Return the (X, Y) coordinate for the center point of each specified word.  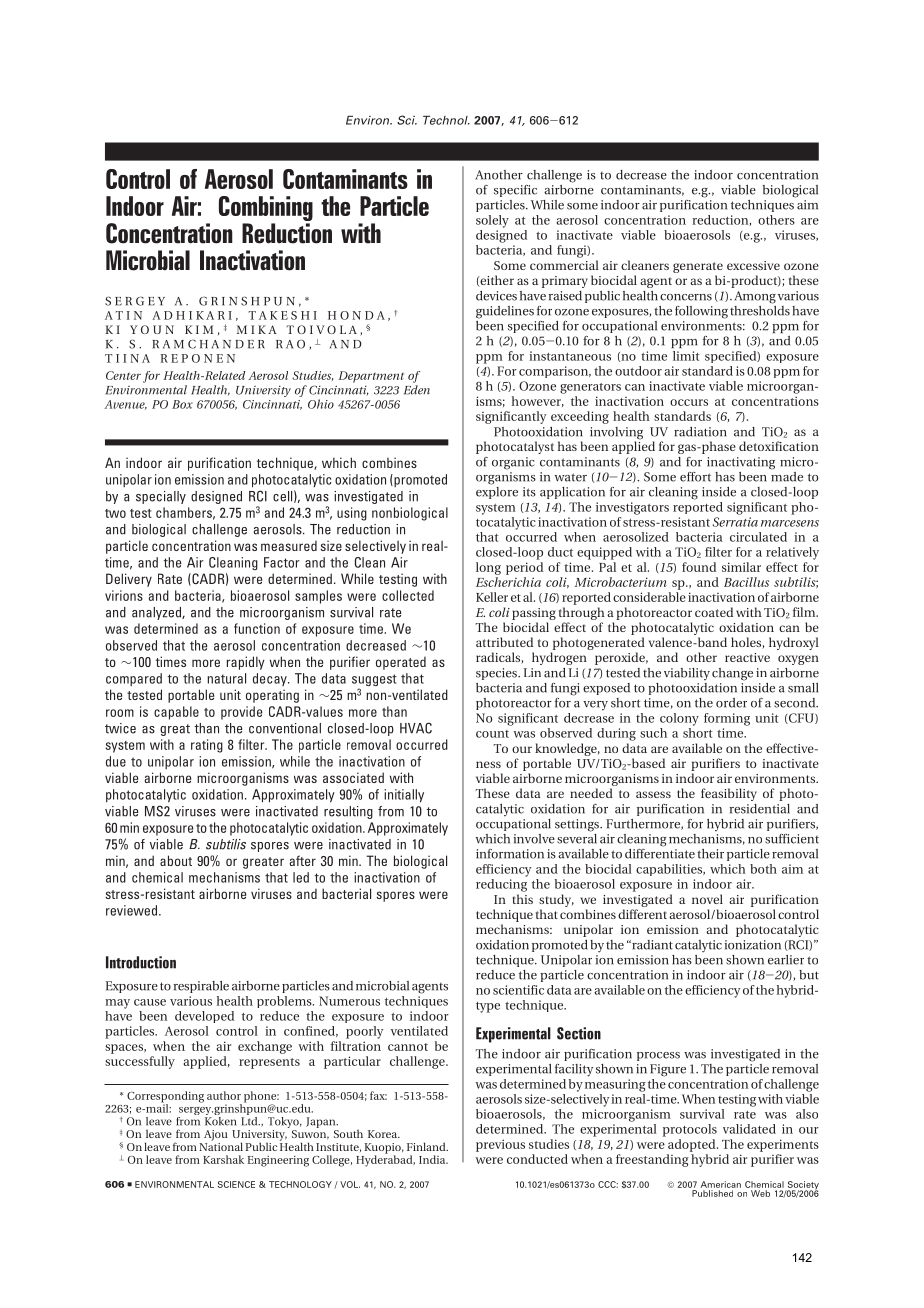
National (221, 1145)
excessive (753, 265)
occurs (689, 402)
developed (204, 1017)
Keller (492, 597)
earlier (786, 960)
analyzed (157, 613)
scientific (518, 990)
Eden (417, 390)
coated (714, 612)
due (116, 761)
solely (492, 221)
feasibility (729, 794)
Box (182, 404)
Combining (266, 210)
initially (404, 796)
